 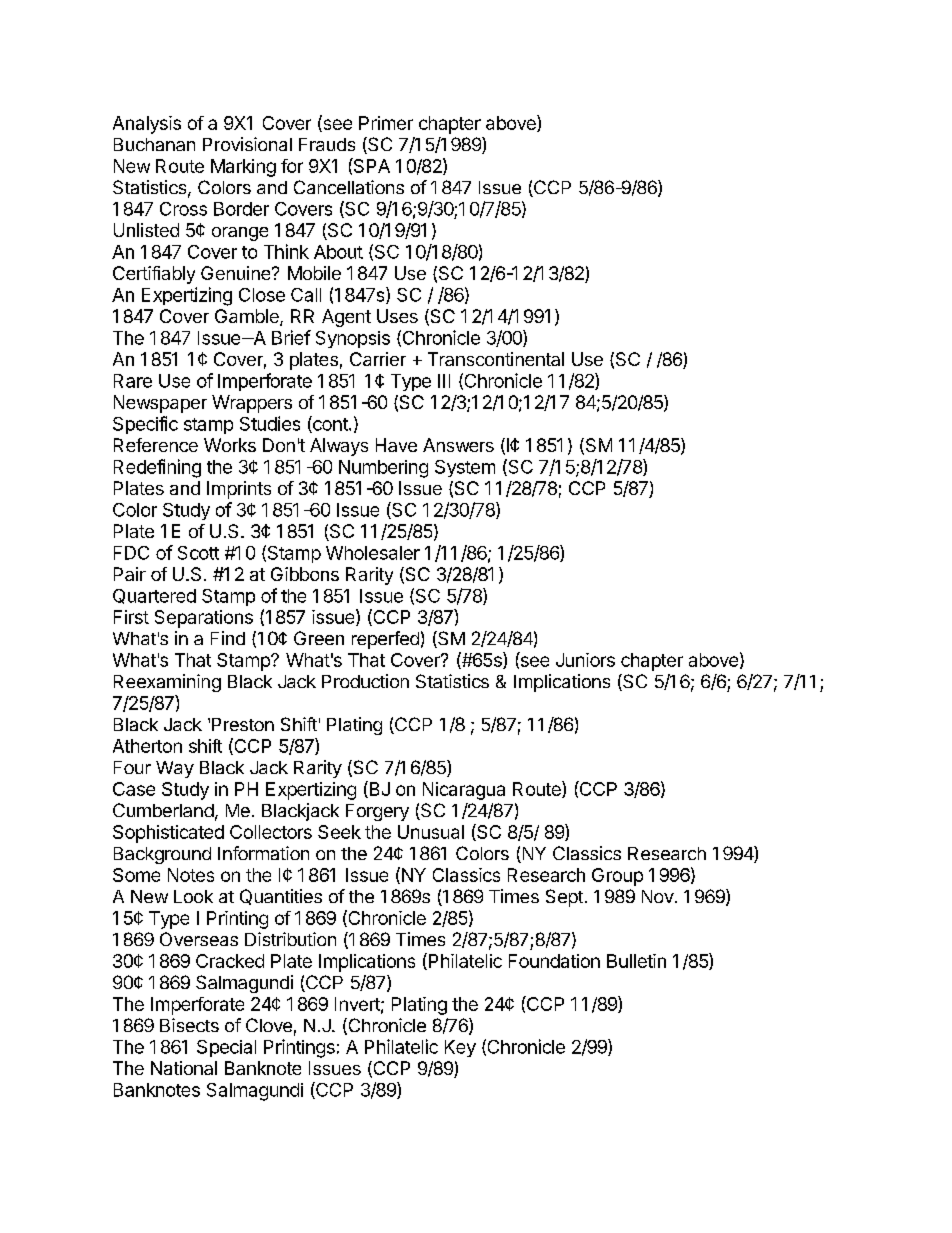 I want to click on Numbering, so click(x=383, y=469).
